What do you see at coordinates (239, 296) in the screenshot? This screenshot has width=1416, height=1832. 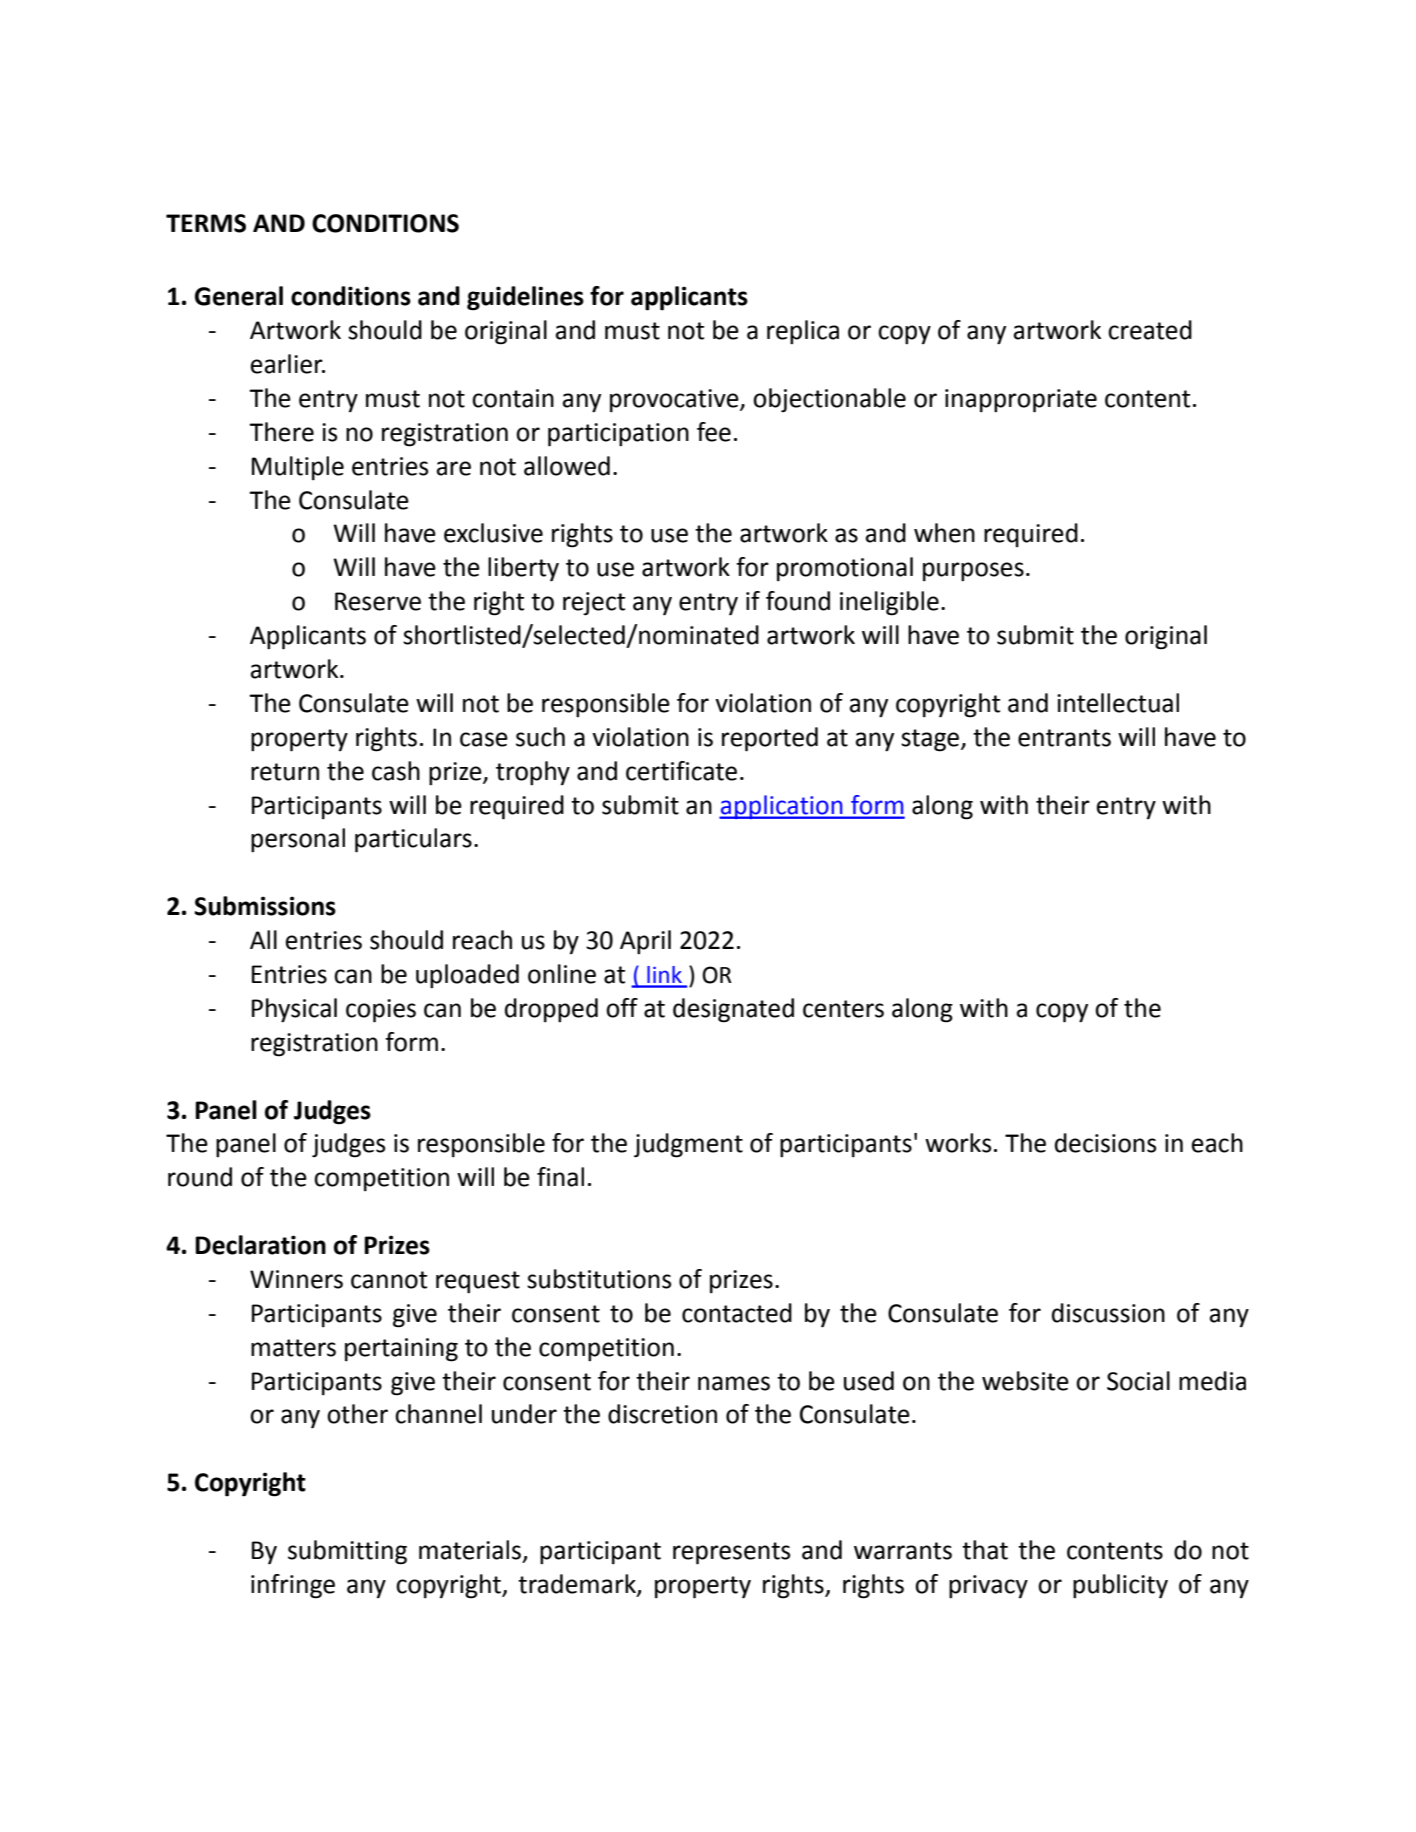 I see `General` at bounding box center [239, 296].
